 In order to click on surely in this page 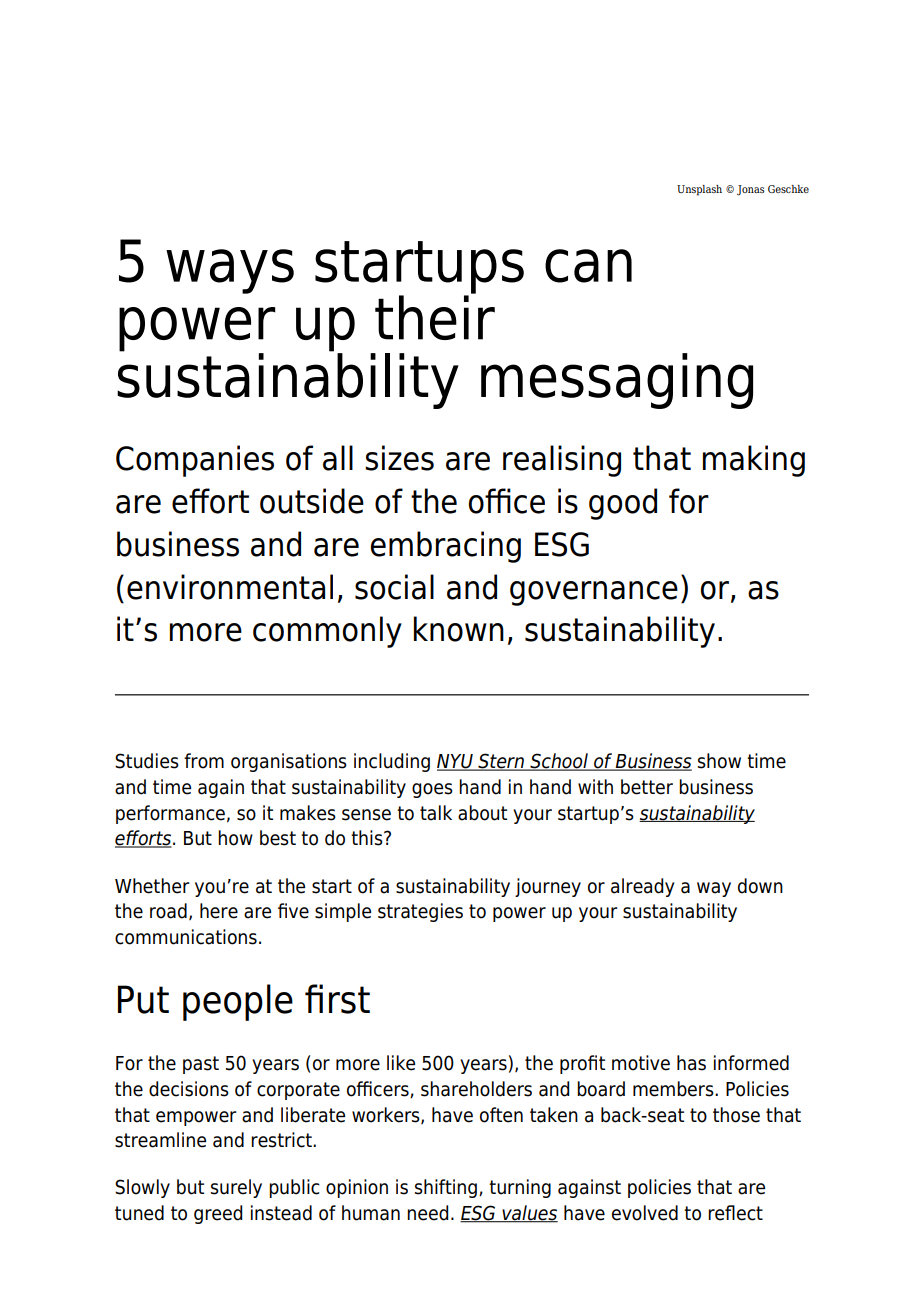, I will do `click(236, 1188)`.
